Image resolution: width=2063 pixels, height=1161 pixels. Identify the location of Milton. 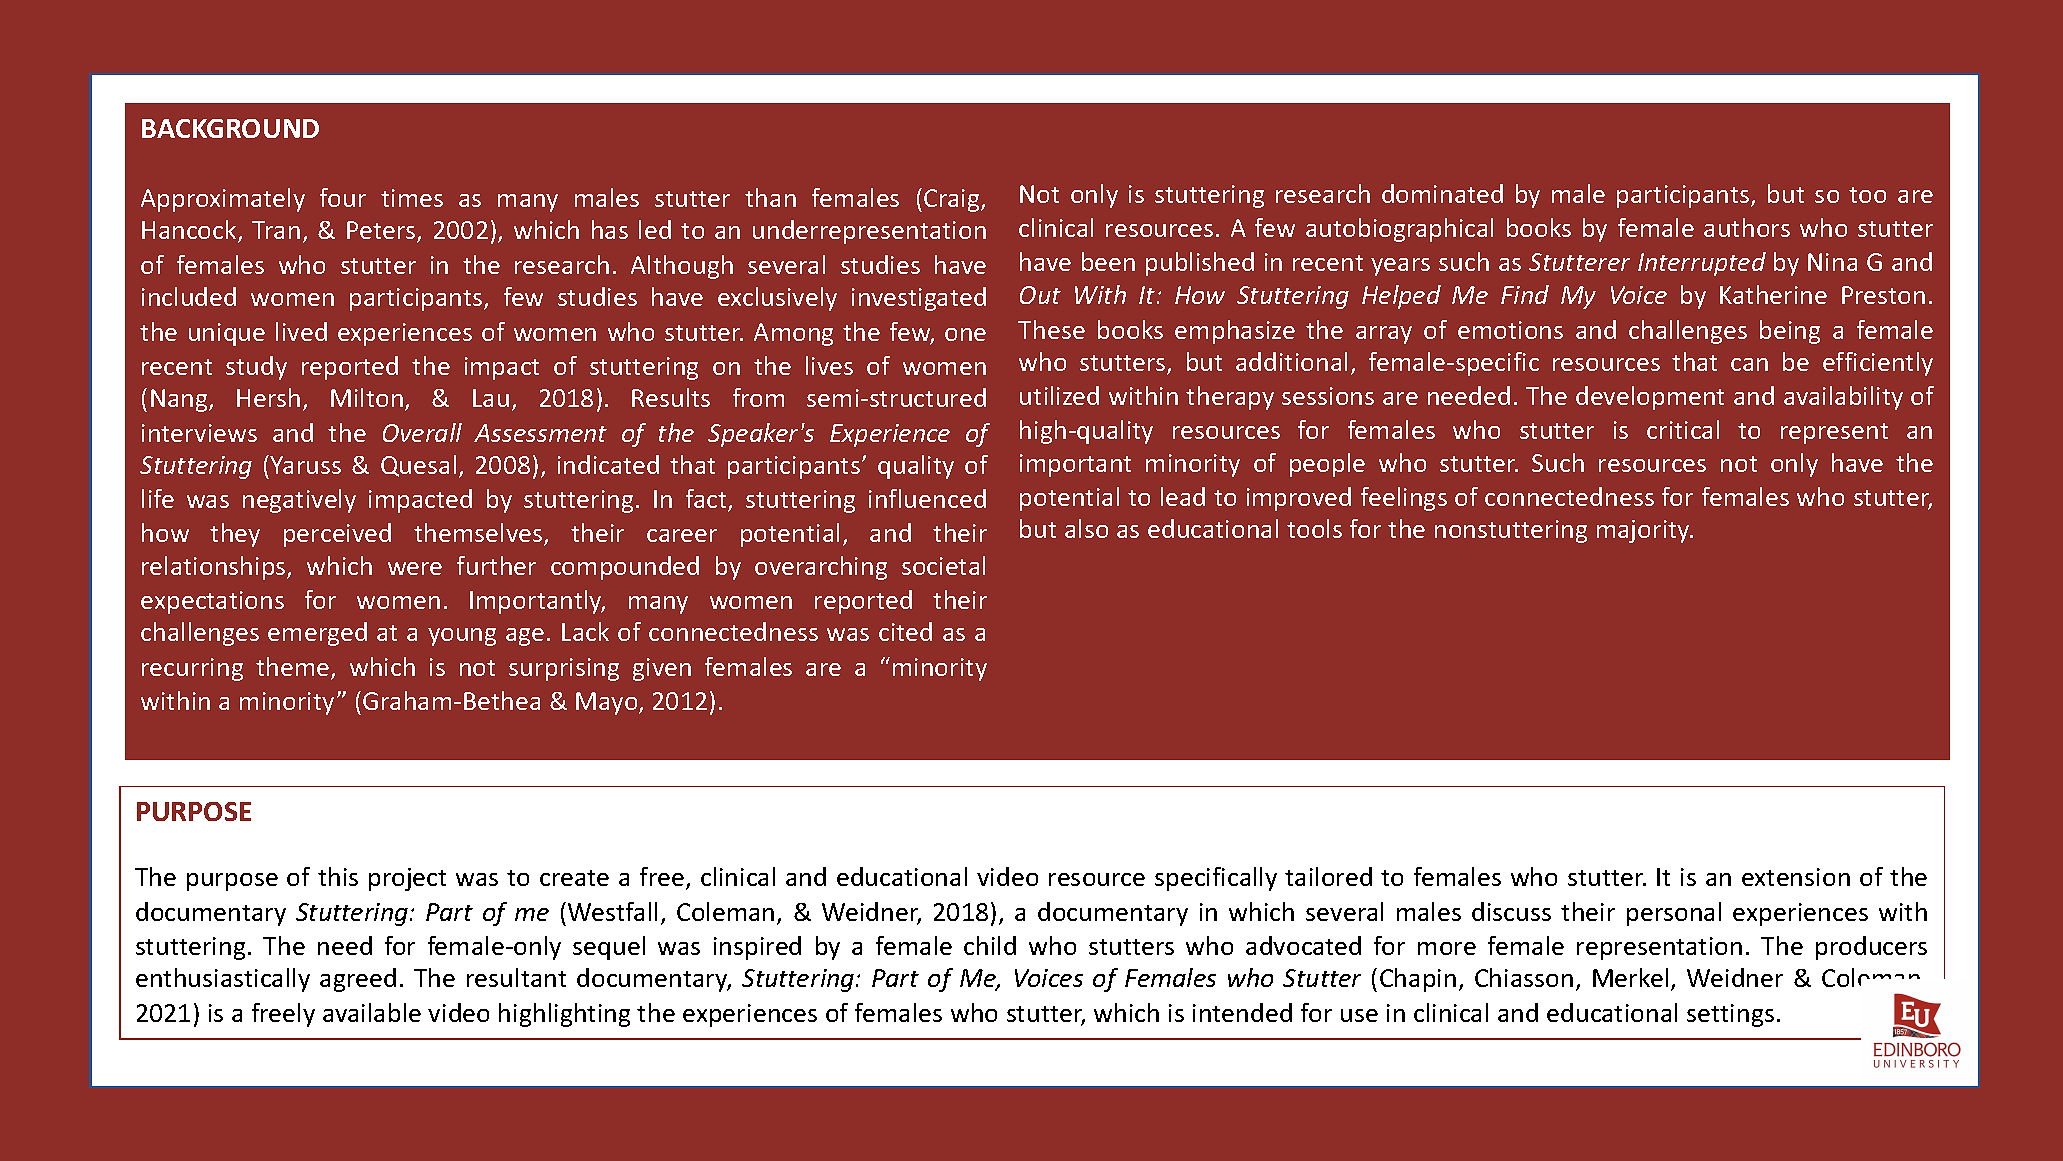
(367, 397).
